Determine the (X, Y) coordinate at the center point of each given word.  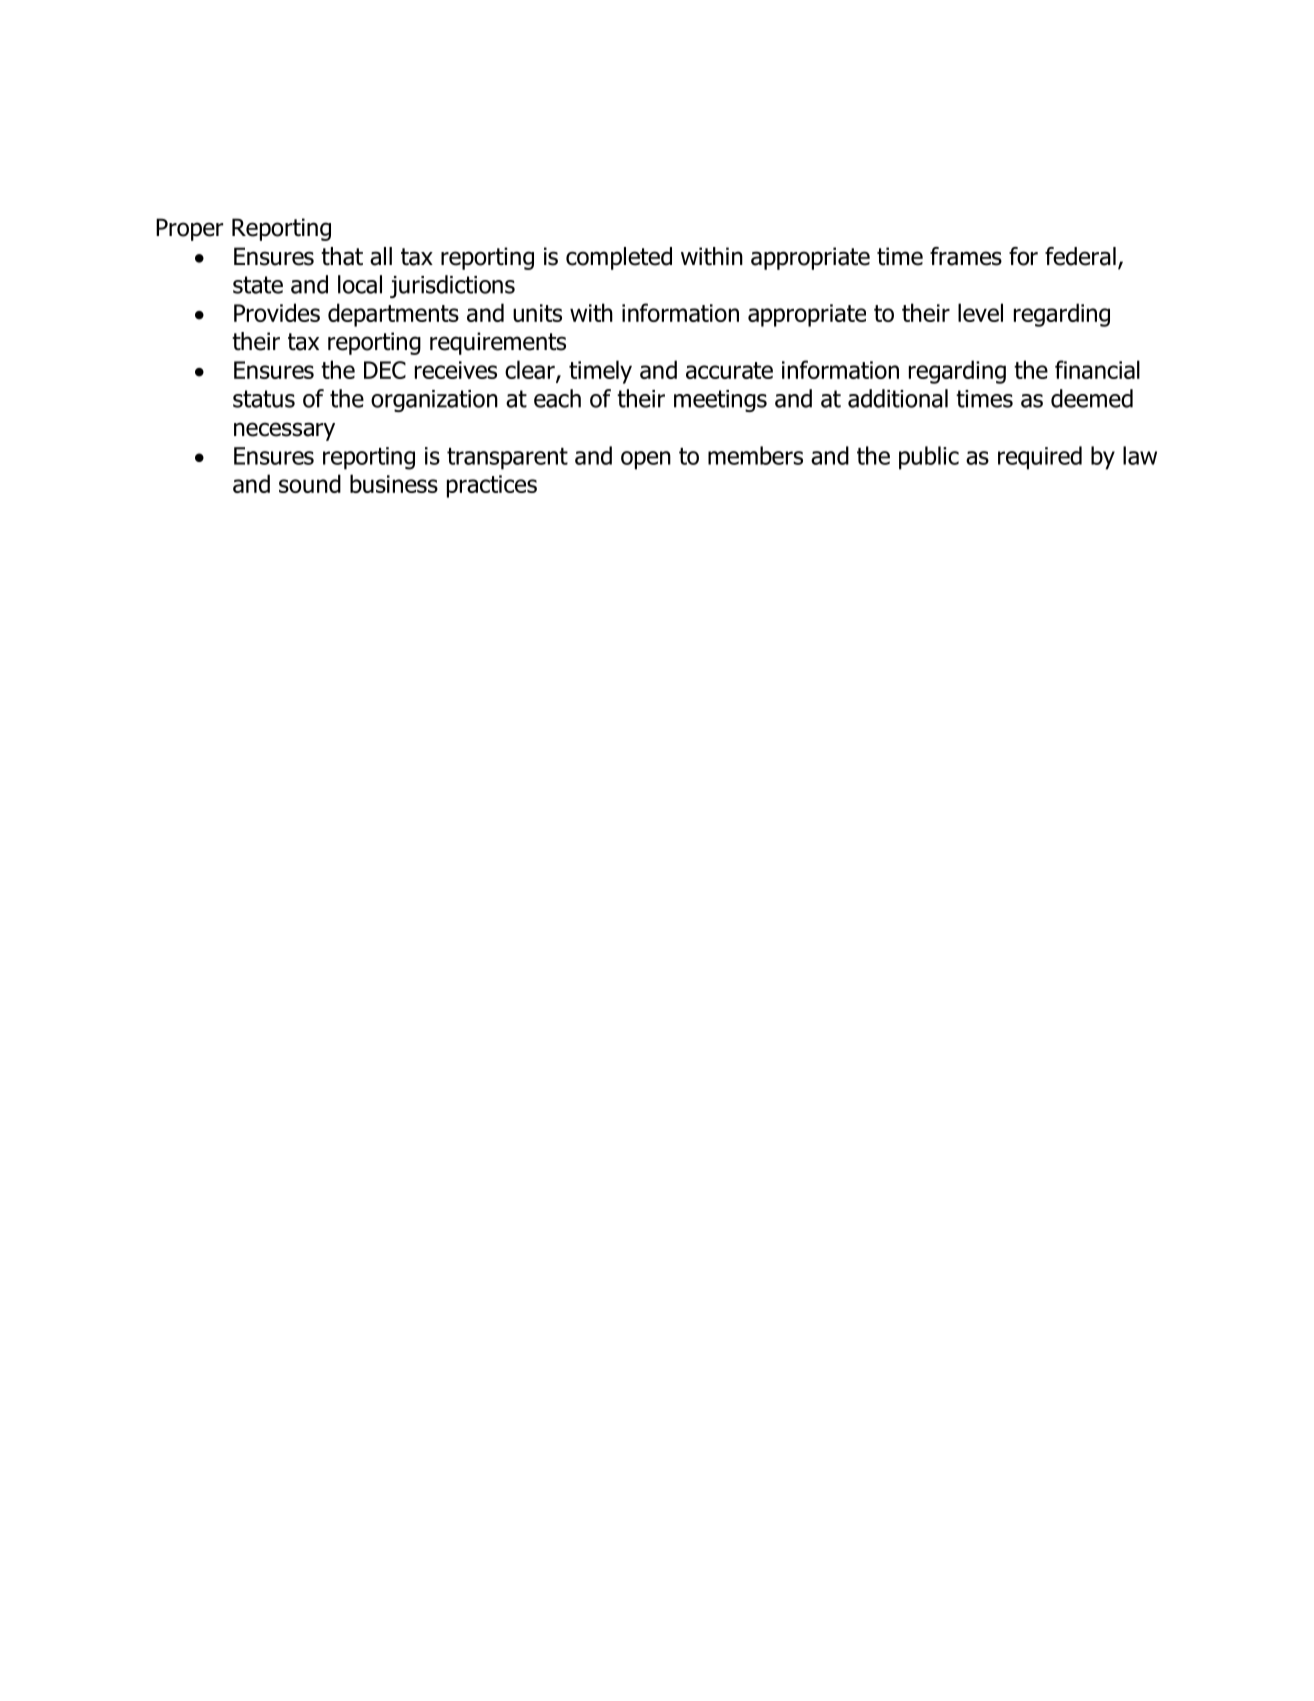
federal (1080, 256)
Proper (189, 229)
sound (310, 483)
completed (619, 258)
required (1040, 458)
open (646, 460)
